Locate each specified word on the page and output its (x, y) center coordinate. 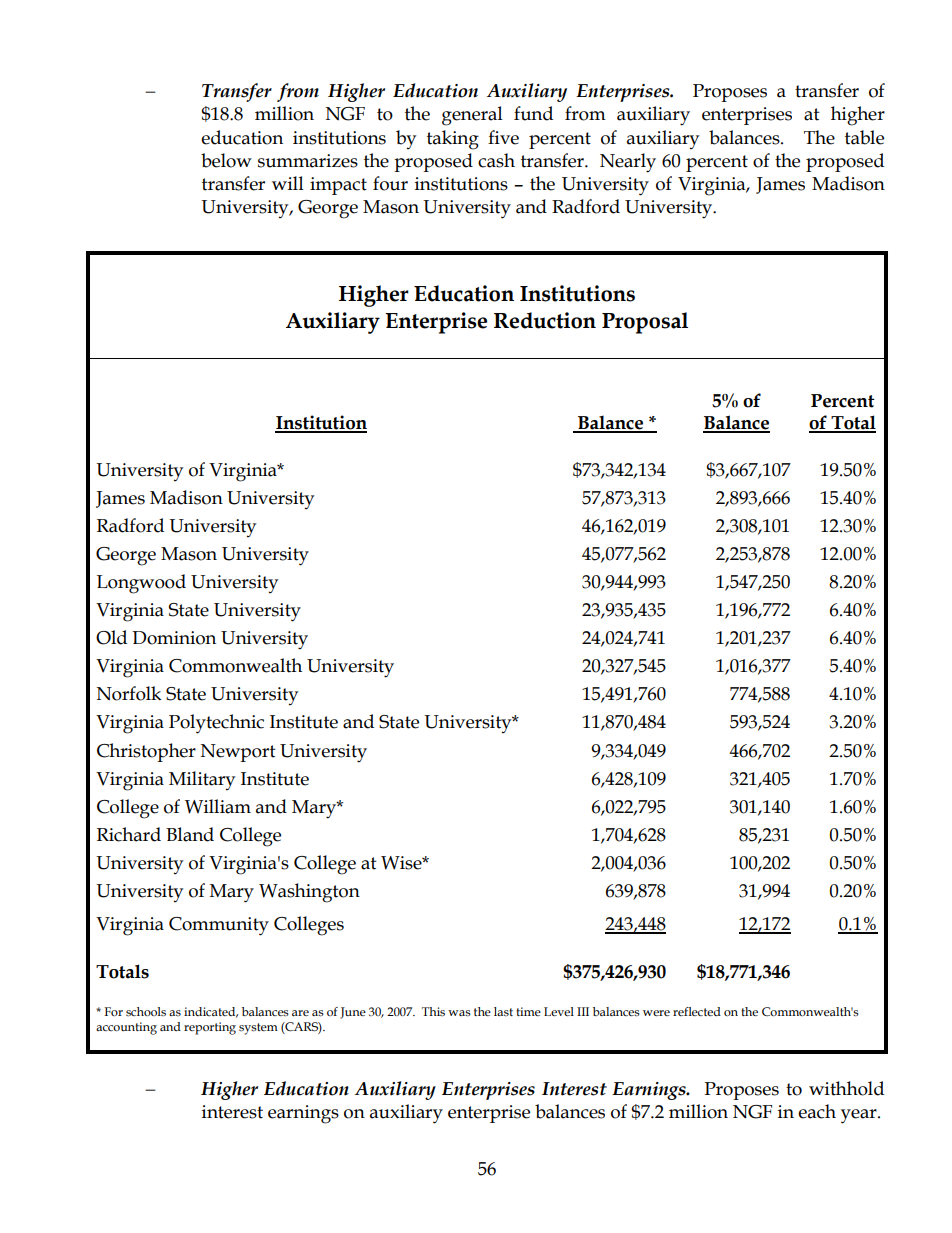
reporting (210, 1028)
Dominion (174, 638)
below (226, 160)
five (503, 137)
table (864, 137)
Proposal (645, 323)
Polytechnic (216, 724)
